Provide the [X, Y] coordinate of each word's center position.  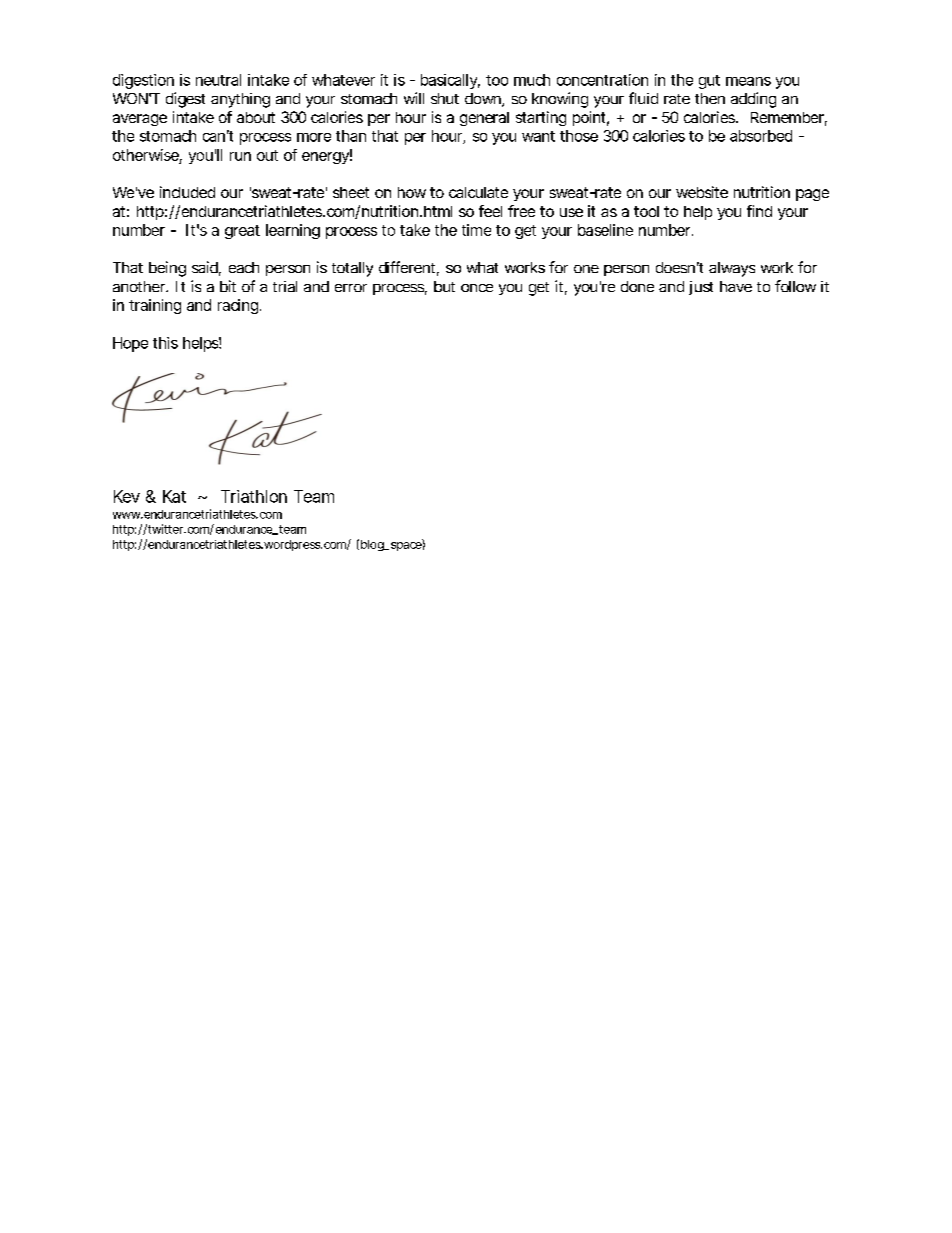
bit [228, 286]
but [444, 286]
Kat [174, 496]
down [484, 100]
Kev [127, 496]
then [710, 98]
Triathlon [254, 496]
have [736, 286]
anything [240, 100]
